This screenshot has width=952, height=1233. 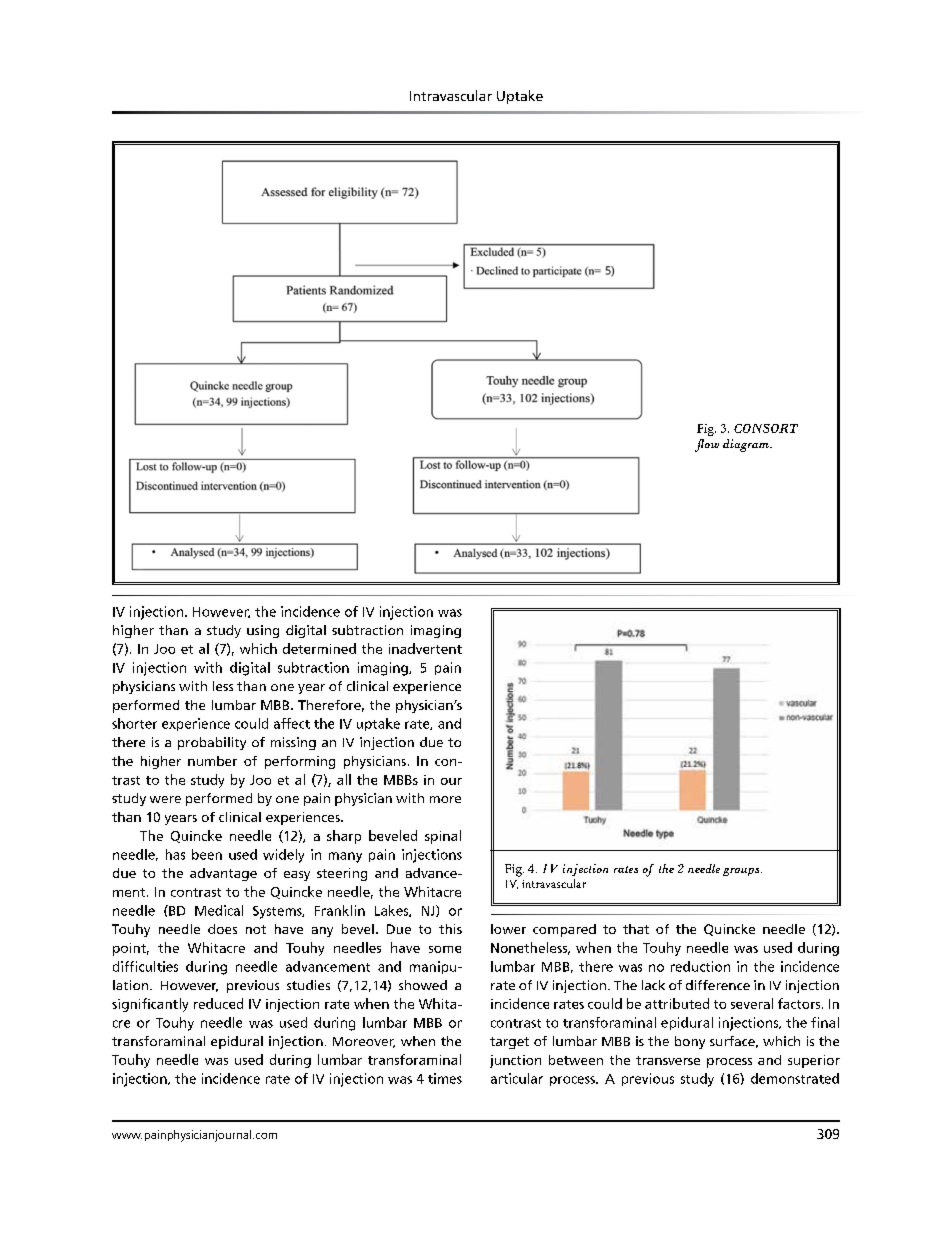 What do you see at coordinates (319, 648) in the screenshot?
I see `determined` at bounding box center [319, 648].
